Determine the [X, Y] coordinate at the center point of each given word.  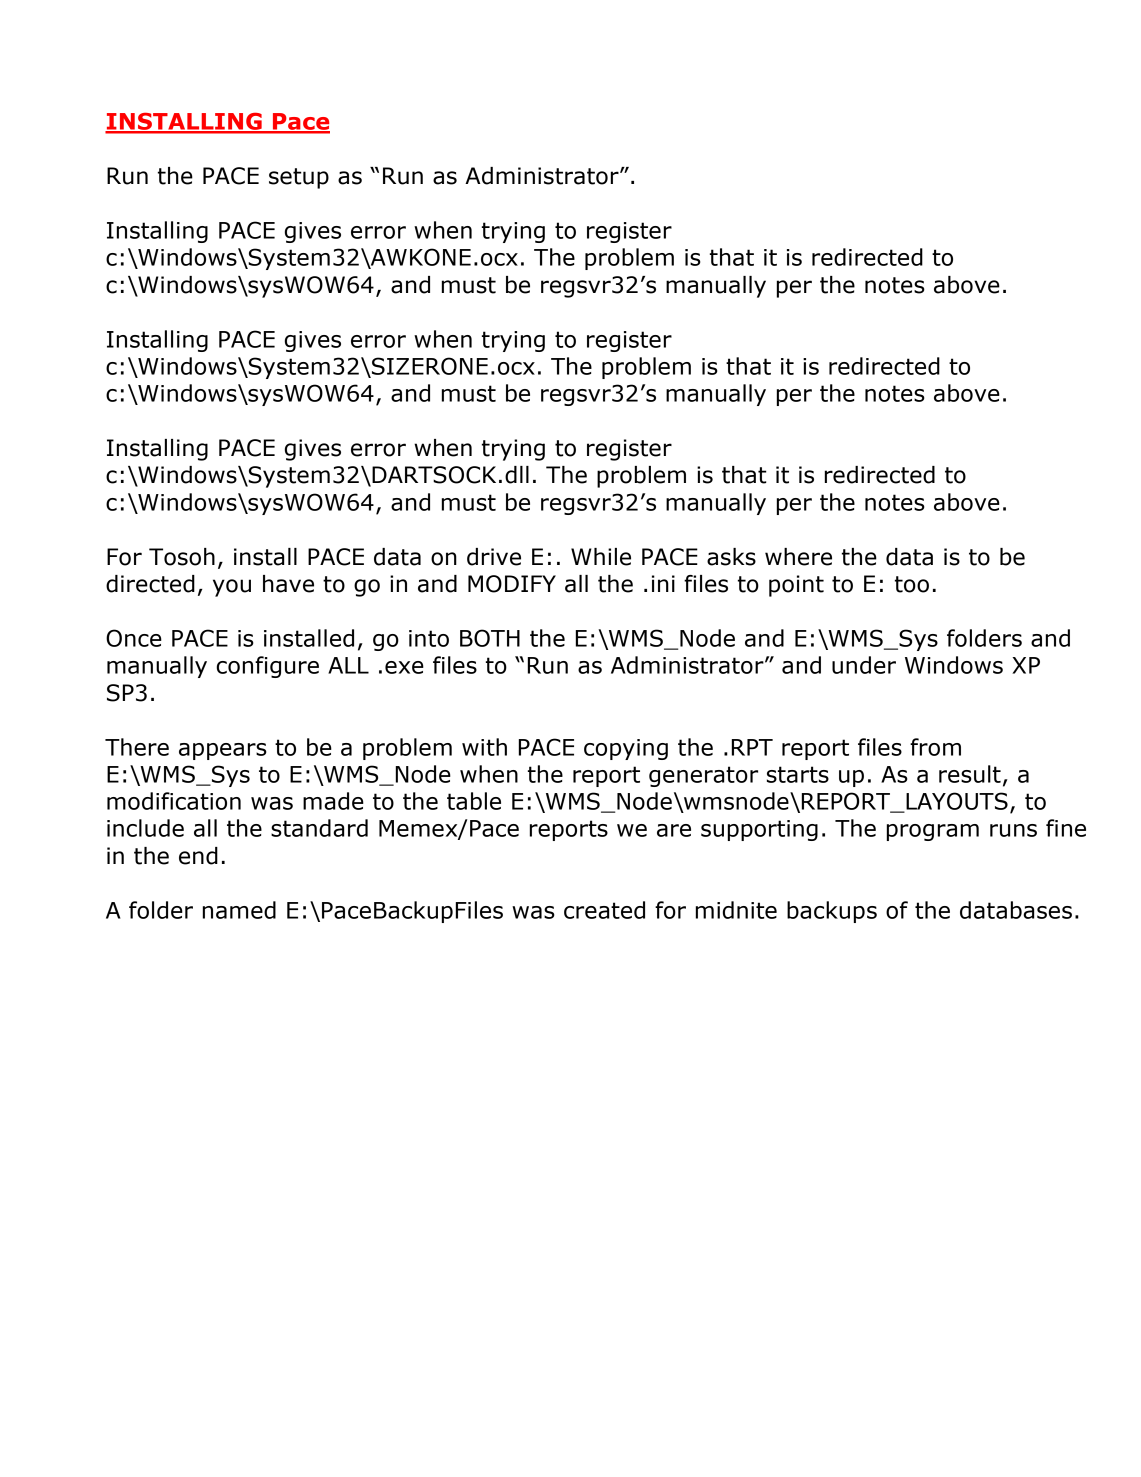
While [601, 557]
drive [494, 557]
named [239, 910]
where [798, 557]
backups [832, 912]
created [604, 910]
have [288, 584]
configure [267, 667]
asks [731, 557]
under [864, 665]
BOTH [490, 638]
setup [299, 178]
